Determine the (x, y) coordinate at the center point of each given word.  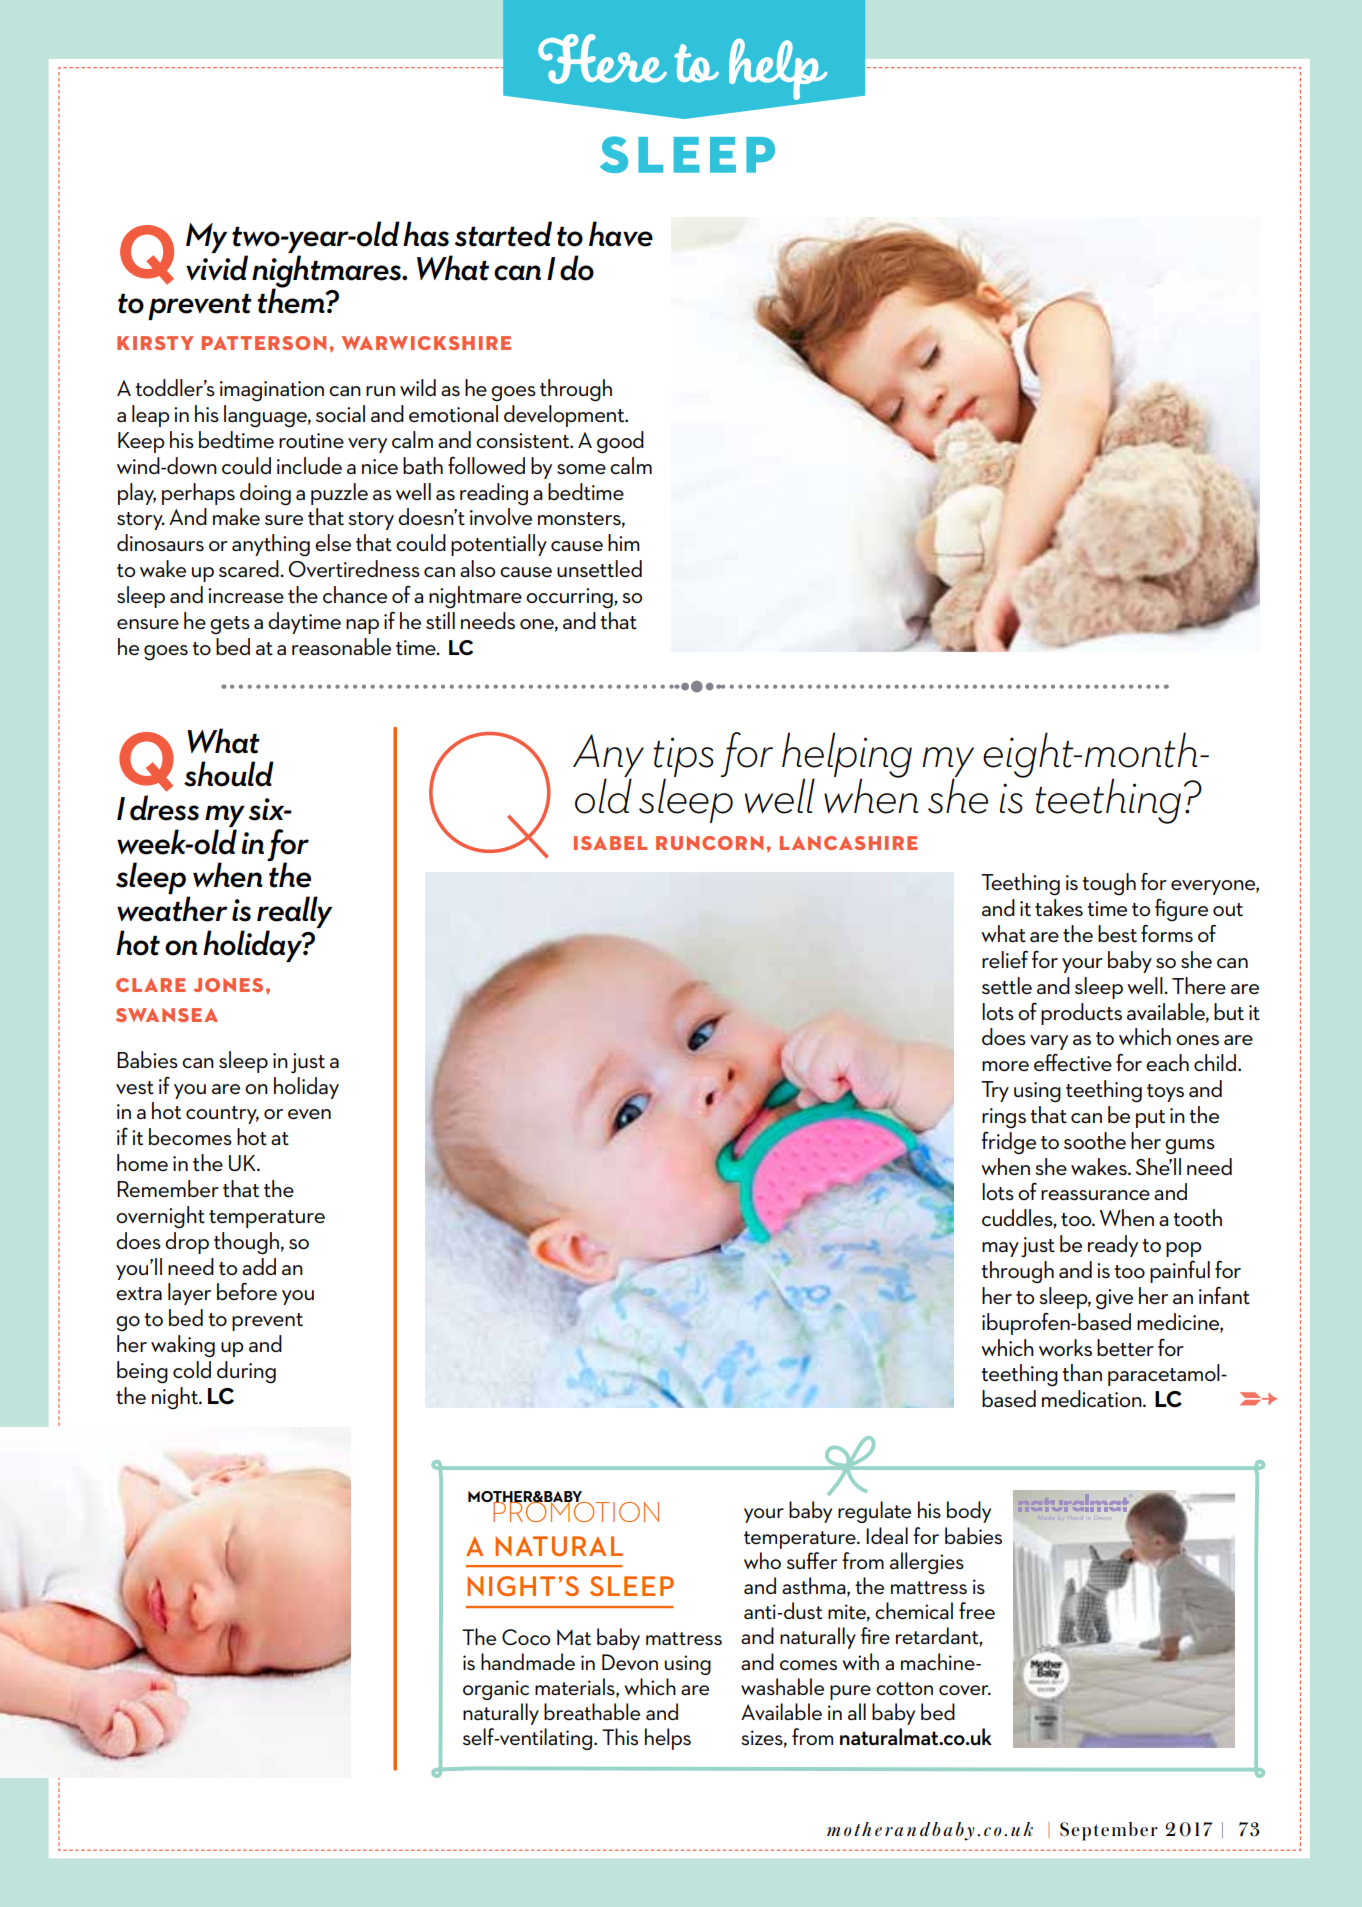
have (621, 234)
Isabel (610, 843)
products (1081, 1014)
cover (965, 1690)
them (292, 300)
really (294, 913)
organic (496, 1690)
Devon (630, 1662)
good (620, 442)
